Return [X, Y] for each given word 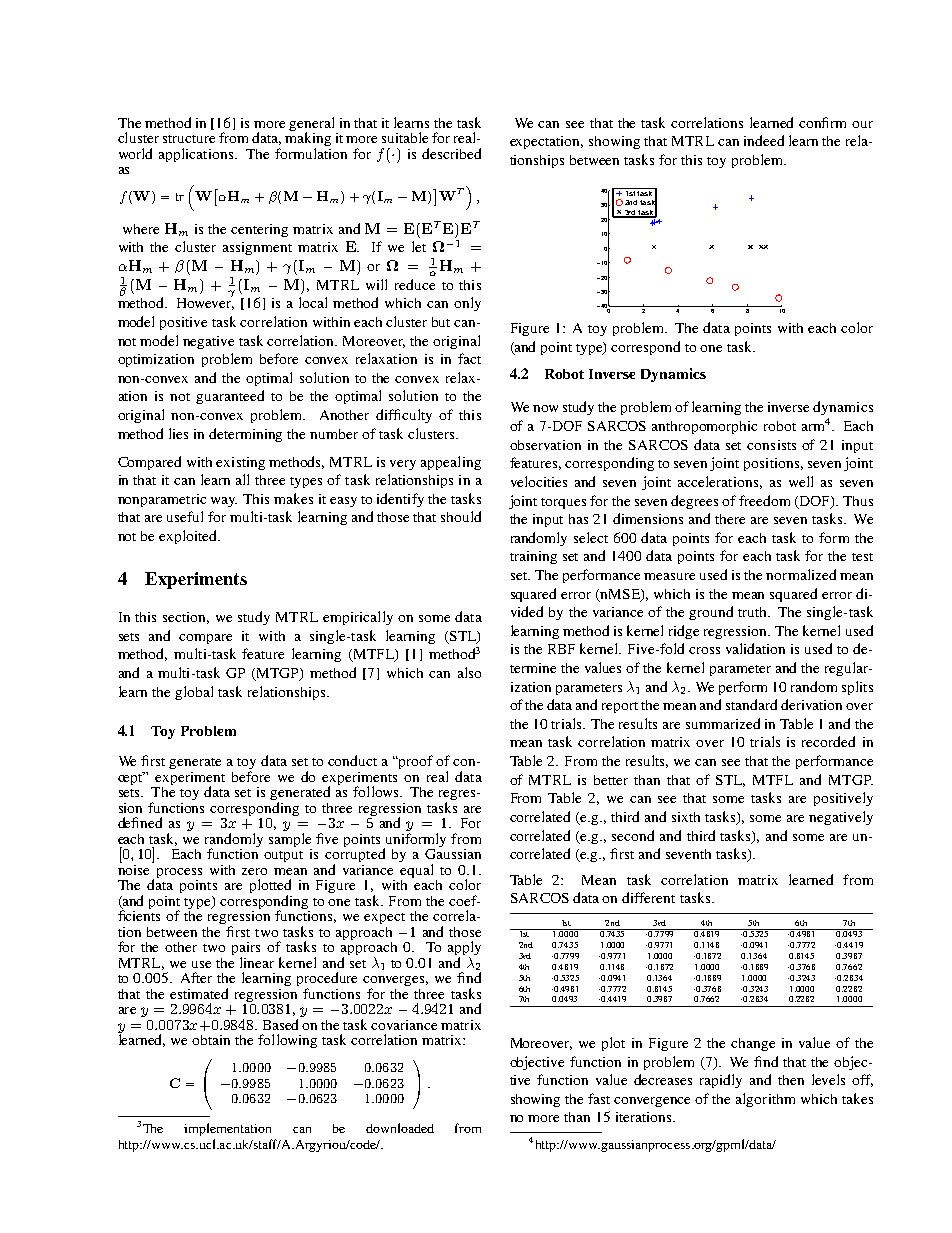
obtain [211, 1040]
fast [599, 1098]
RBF [561, 649]
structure [189, 139]
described [451, 153]
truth [753, 612]
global [194, 693]
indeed [764, 140]
